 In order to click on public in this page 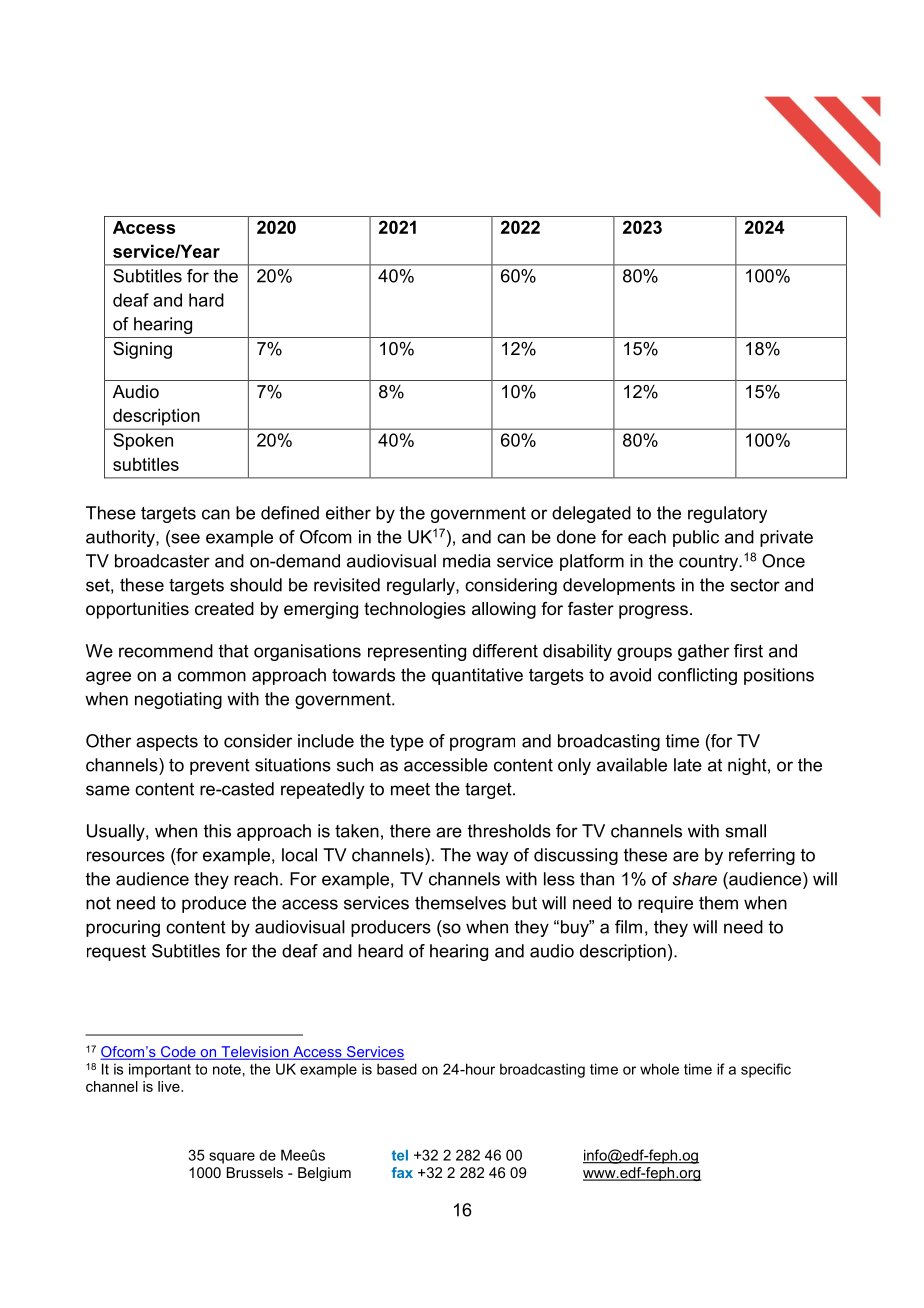, I will do `click(696, 538)`.
